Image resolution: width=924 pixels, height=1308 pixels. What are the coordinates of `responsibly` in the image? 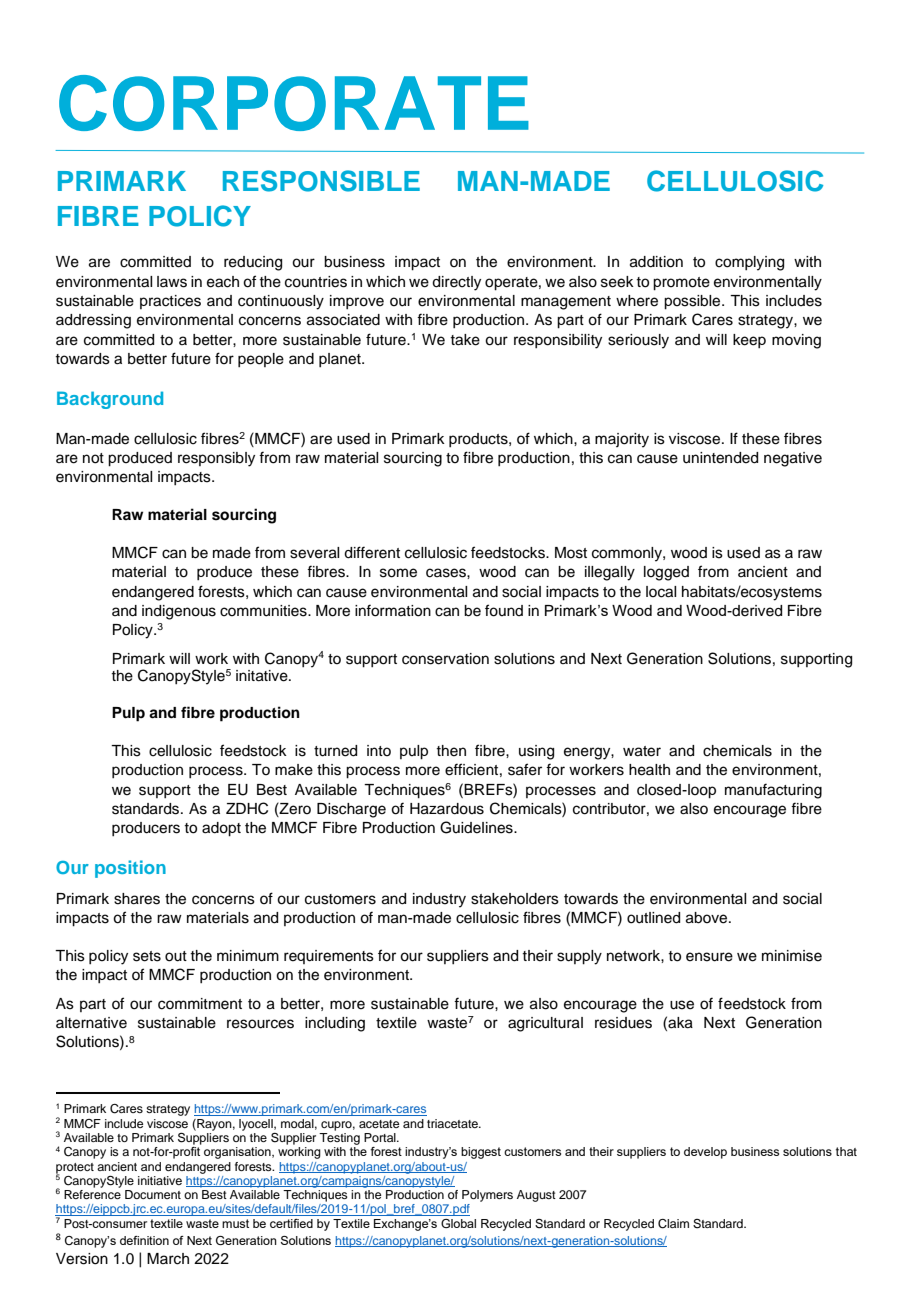 It's located at (216, 459).
